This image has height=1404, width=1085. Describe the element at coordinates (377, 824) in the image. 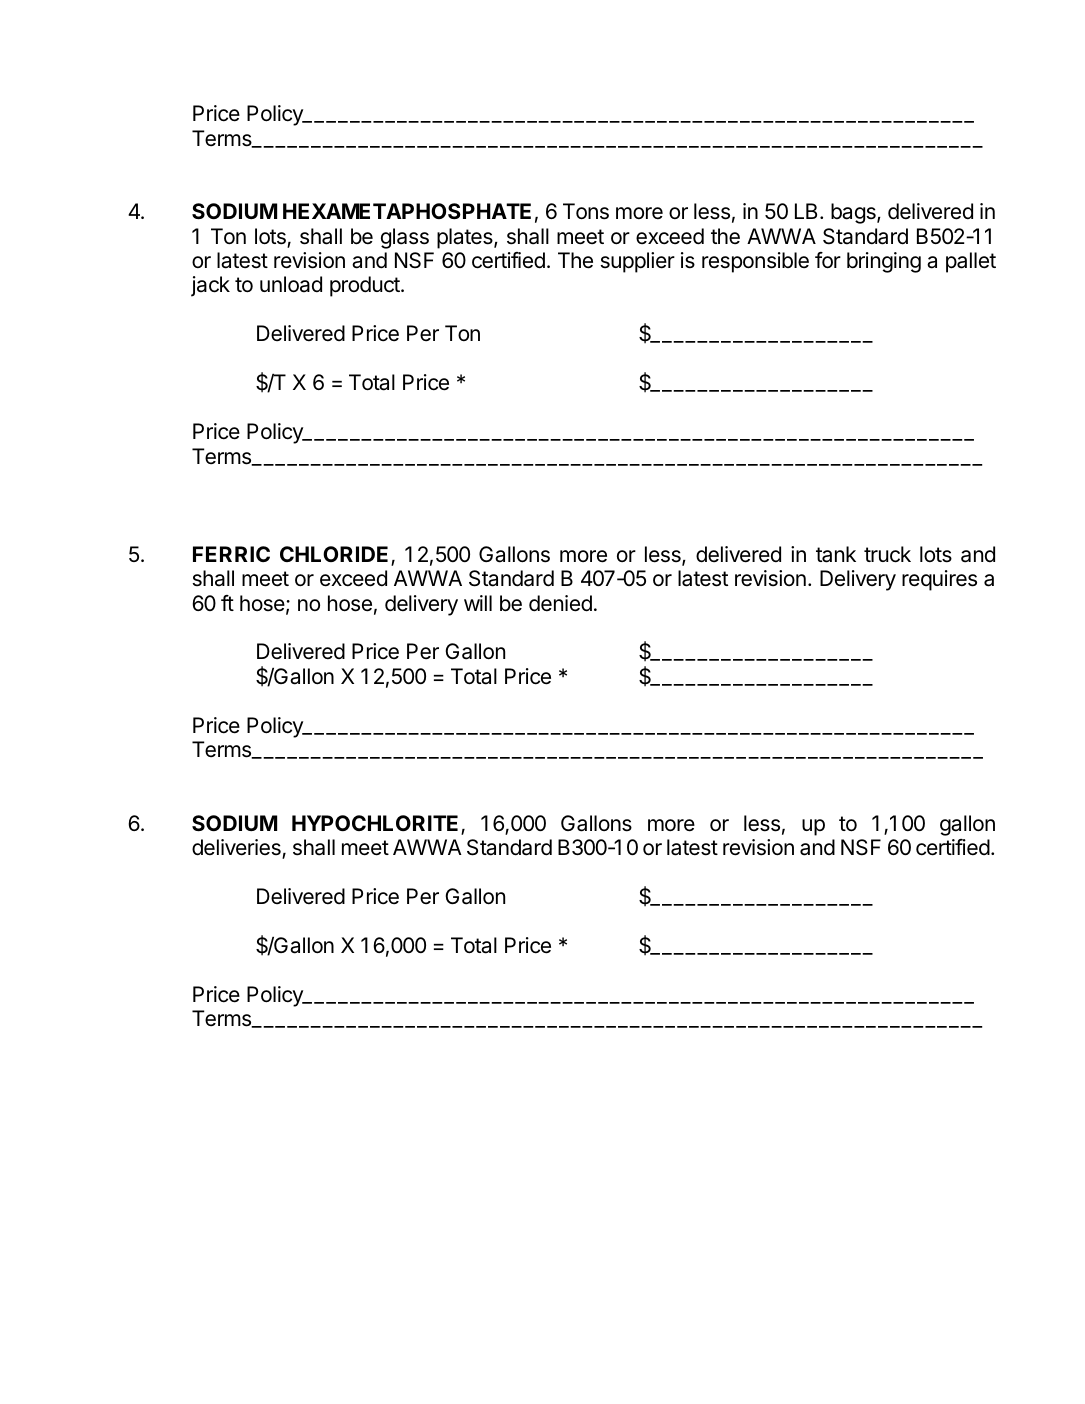

I see `HYPOCHLORITE` at that location.
